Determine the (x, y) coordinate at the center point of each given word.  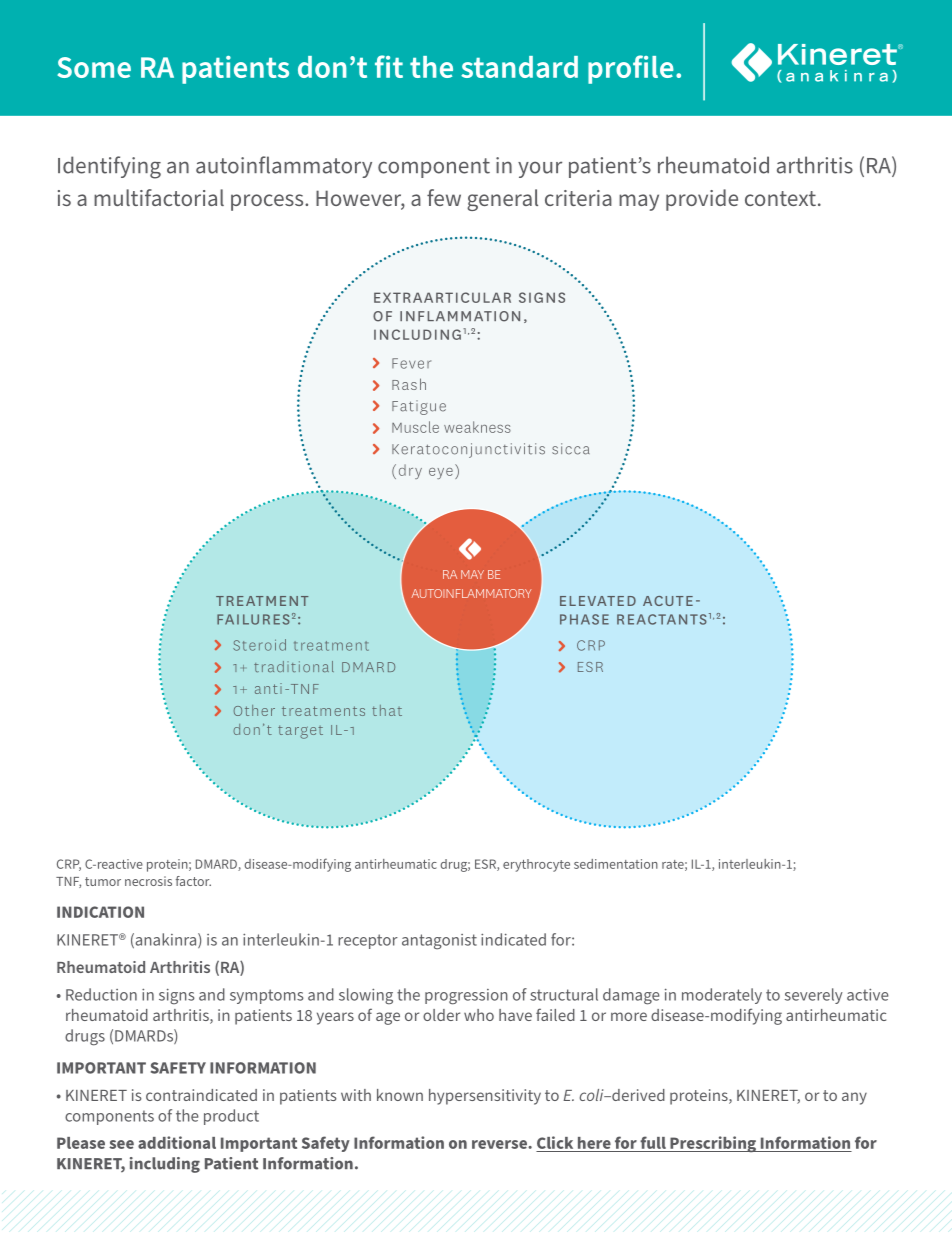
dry (410, 471)
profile (631, 69)
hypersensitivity (485, 1097)
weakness (477, 427)
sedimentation (616, 864)
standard (519, 67)
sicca (571, 449)
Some (94, 67)
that (387, 710)
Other (254, 710)
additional (177, 1142)
